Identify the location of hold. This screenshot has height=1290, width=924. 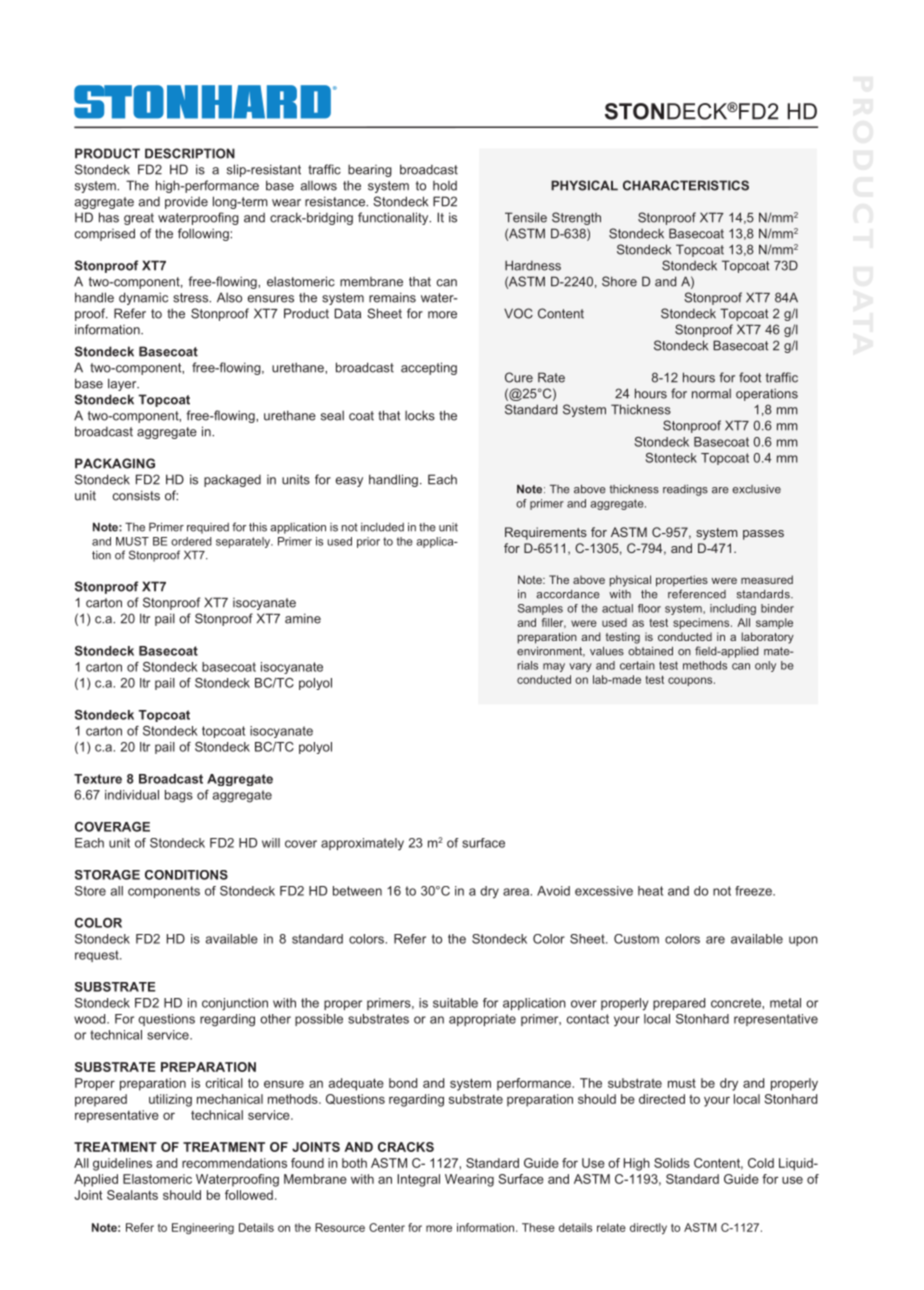
(445, 186).
